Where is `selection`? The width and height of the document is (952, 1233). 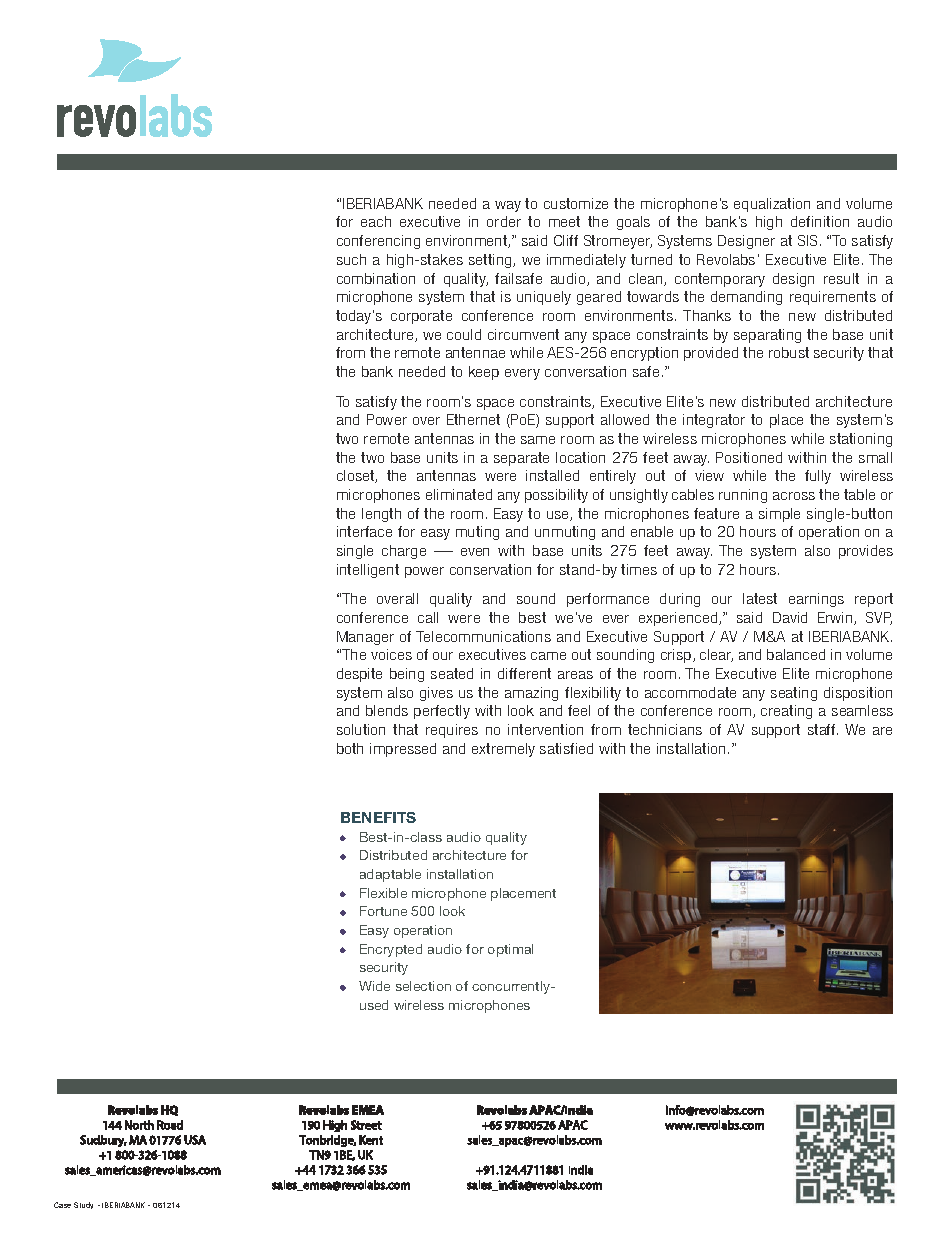
selection is located at coordinates (423, 986).
